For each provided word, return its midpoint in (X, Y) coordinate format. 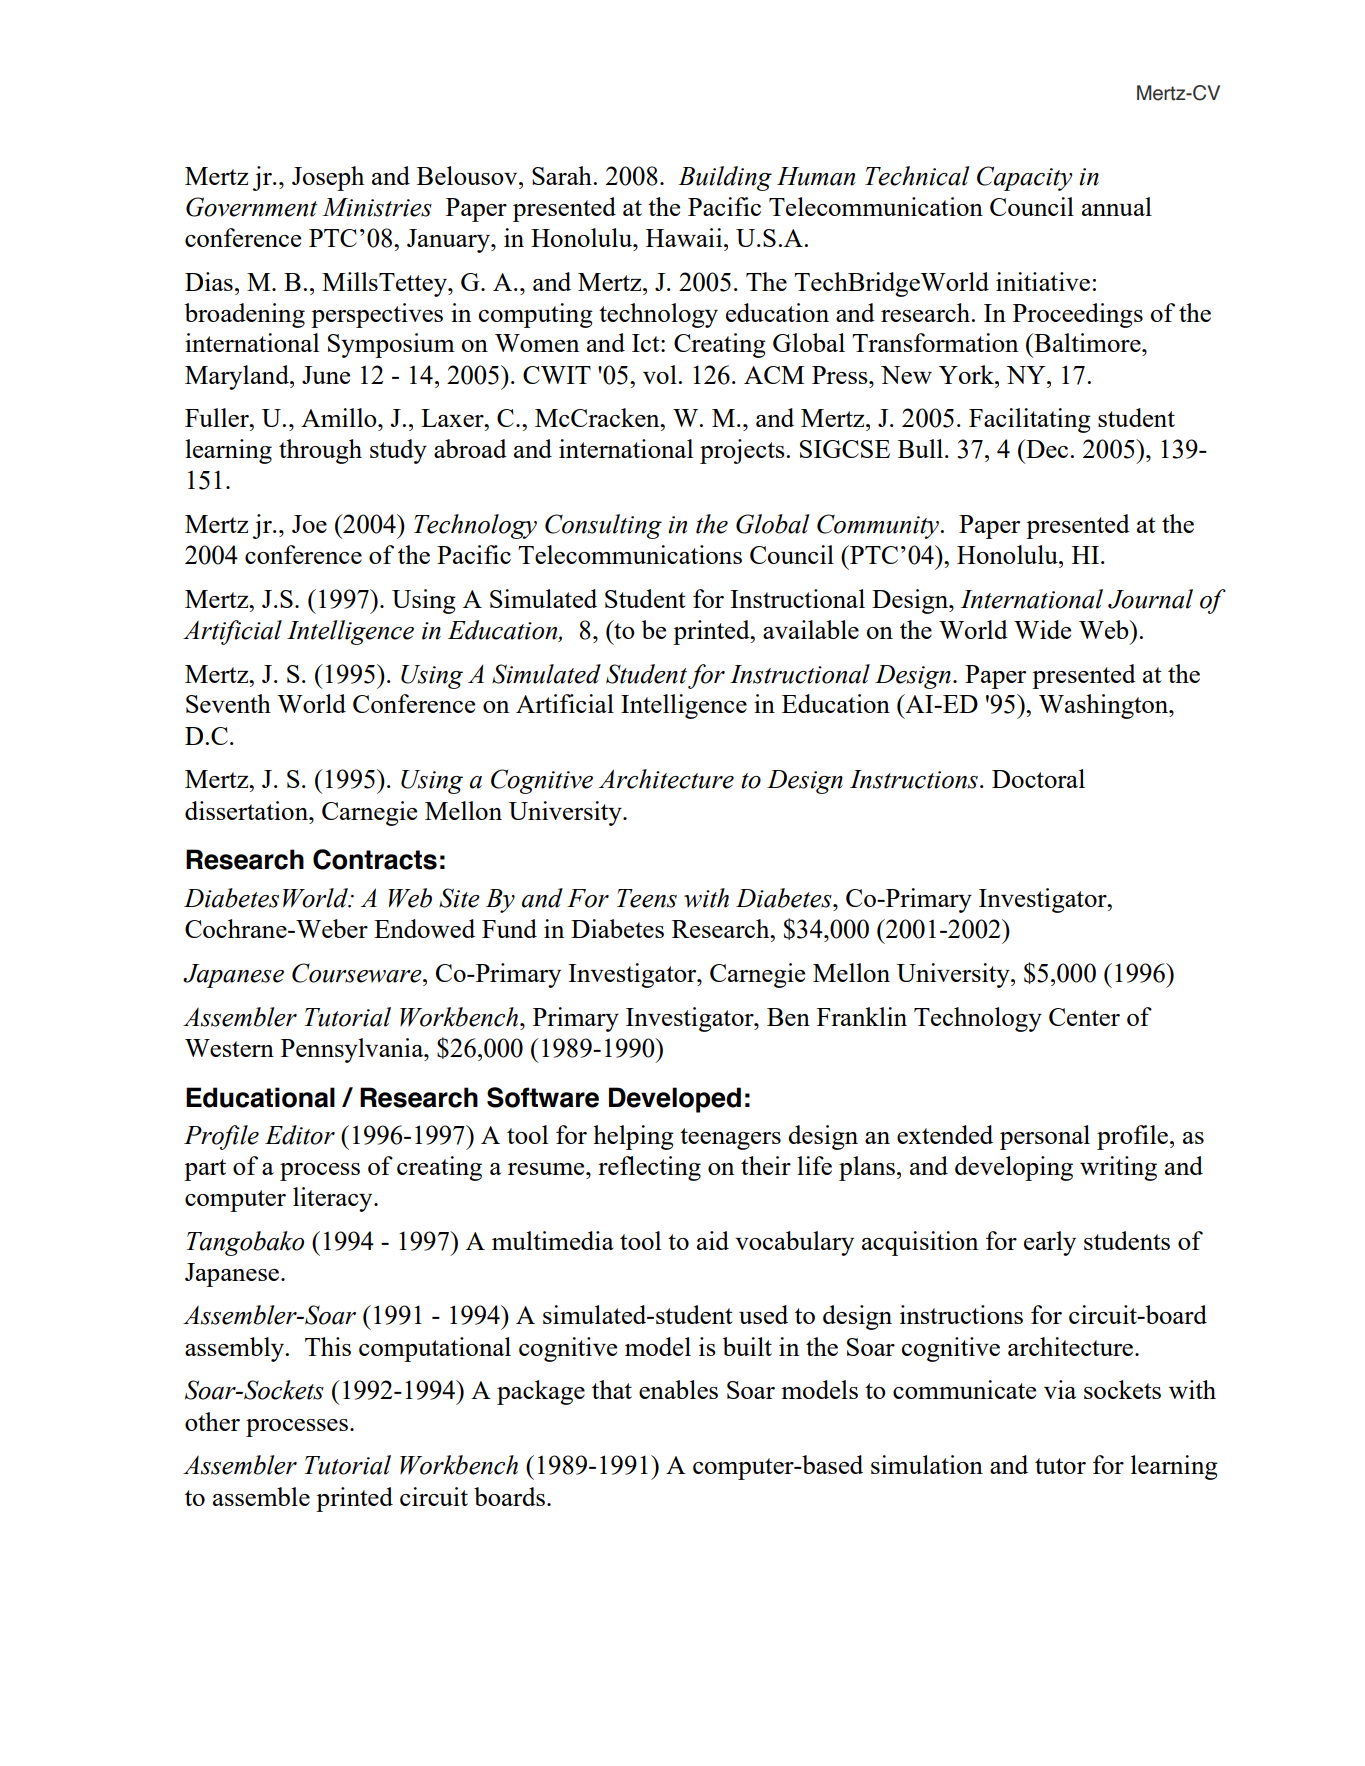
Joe (309, 524)
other (212, 1421)
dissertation (247, 810)
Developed (675, 1100)
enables (678, 1389)
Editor (300, 1135)
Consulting (603, 526)
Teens (647, 898)
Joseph (328, 178)
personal (1045, 1137)
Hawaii (685, 237)
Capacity (1024, 178)
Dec (1047, 448)
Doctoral (1038, 778)
